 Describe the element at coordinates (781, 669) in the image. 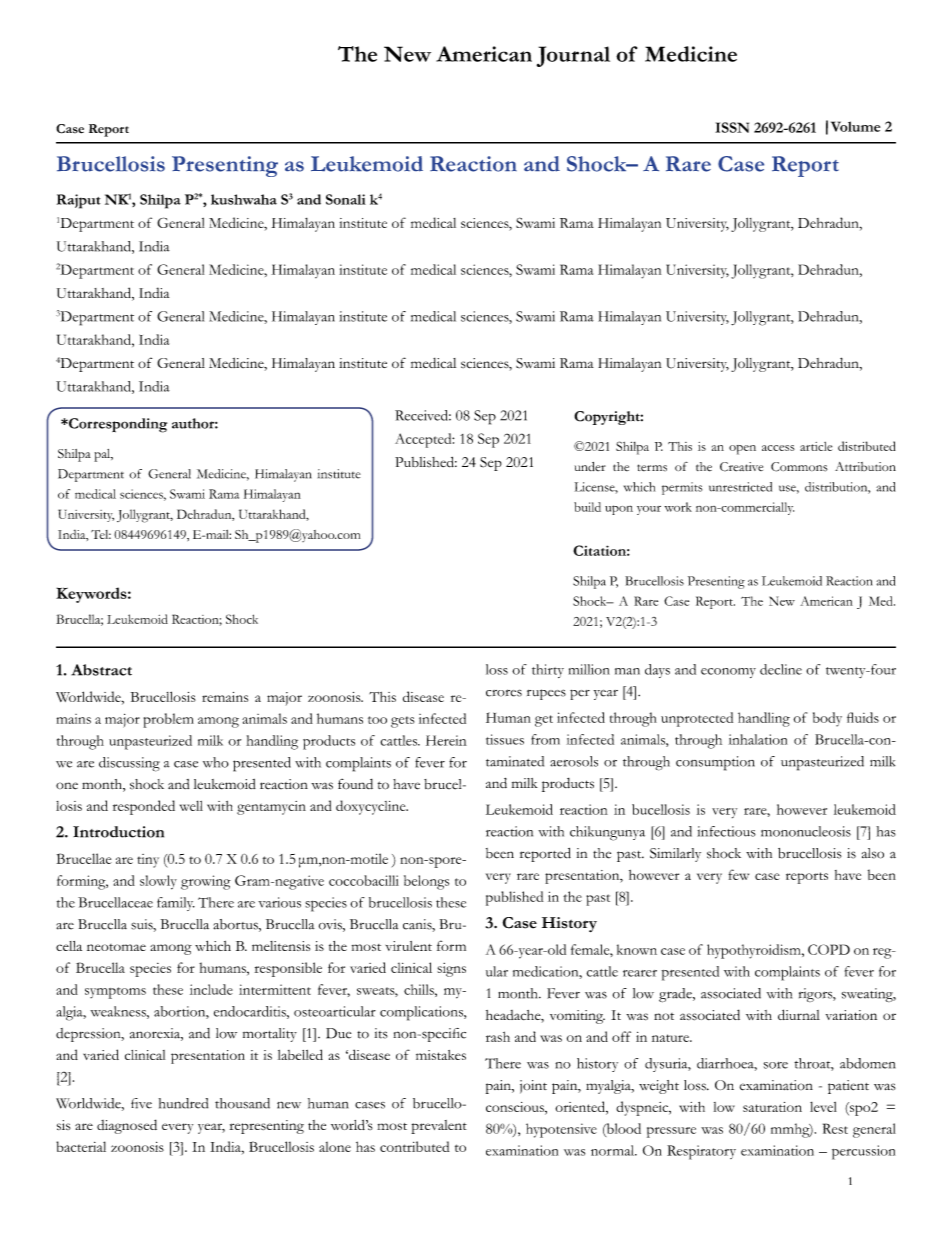

I see `decline` at that location.
